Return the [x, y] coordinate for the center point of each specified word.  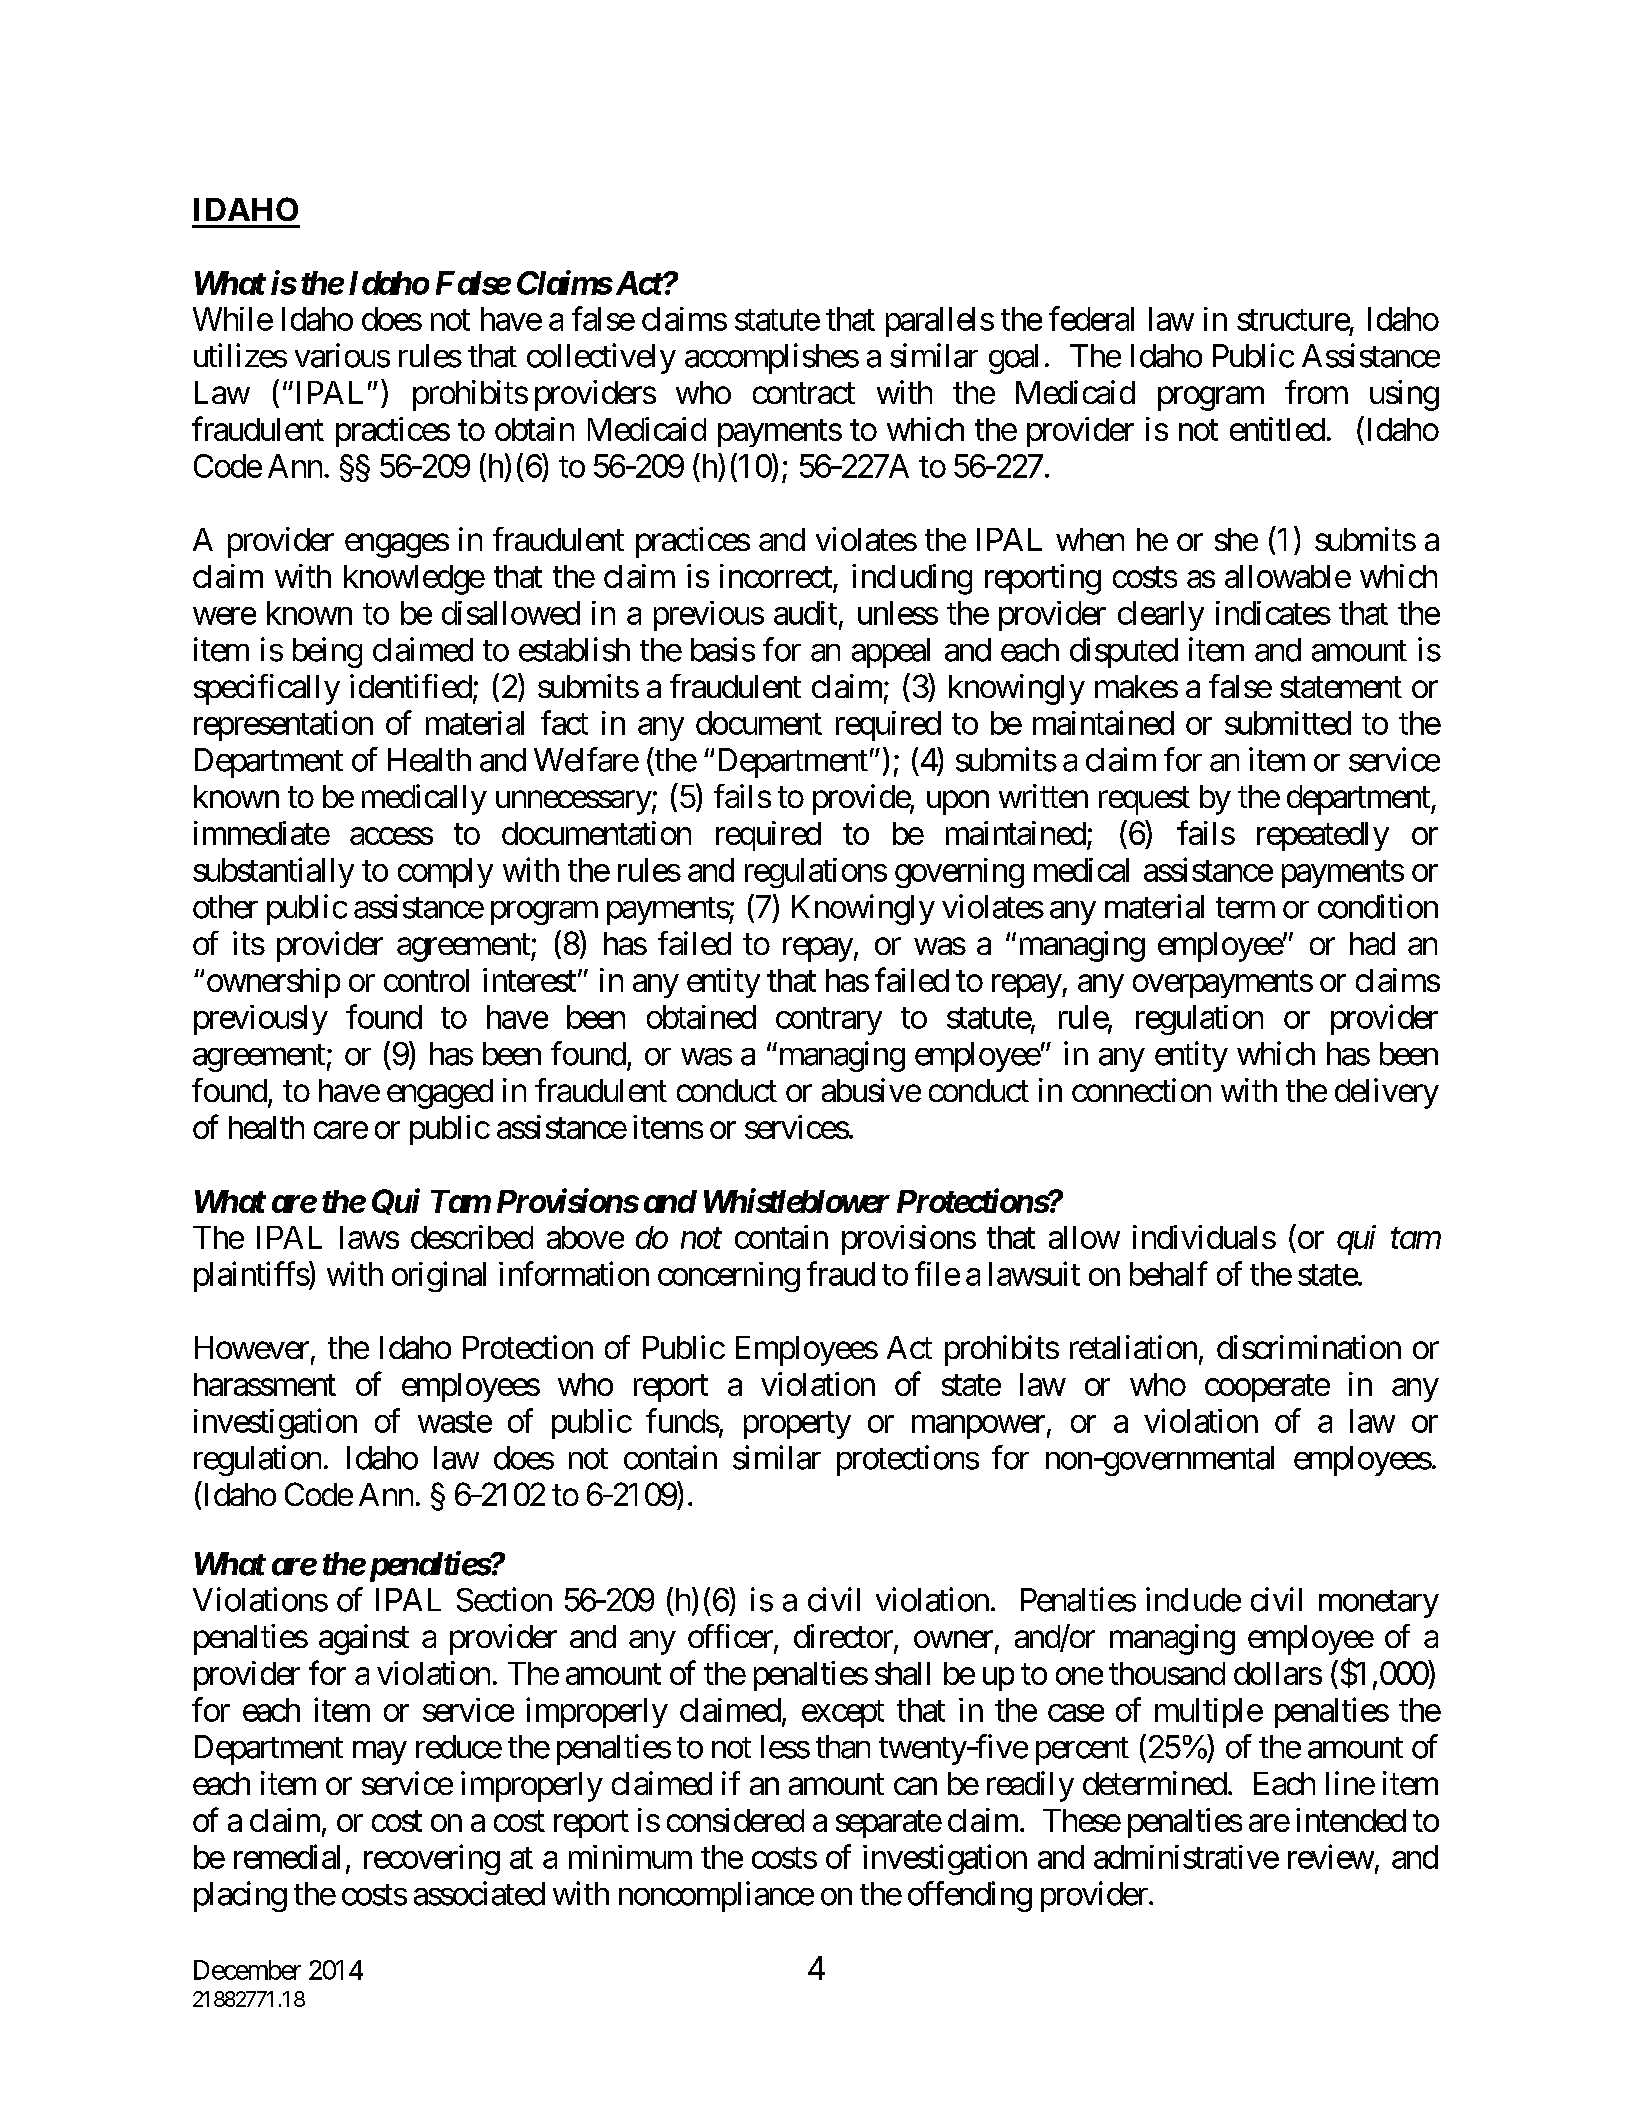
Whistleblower [797, 1200]
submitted [1288, 723]
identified [411, 686]
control [426, 980]
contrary [829, 1021]
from [1316, 392]
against [364, 1639]
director [843, 1636]
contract [804, 393]
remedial [287, 1856]
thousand [1167, 1673]
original [439, 1276]
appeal [891, 653]
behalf [1169, 1273]
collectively [601, 358]
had [1372, 943]
